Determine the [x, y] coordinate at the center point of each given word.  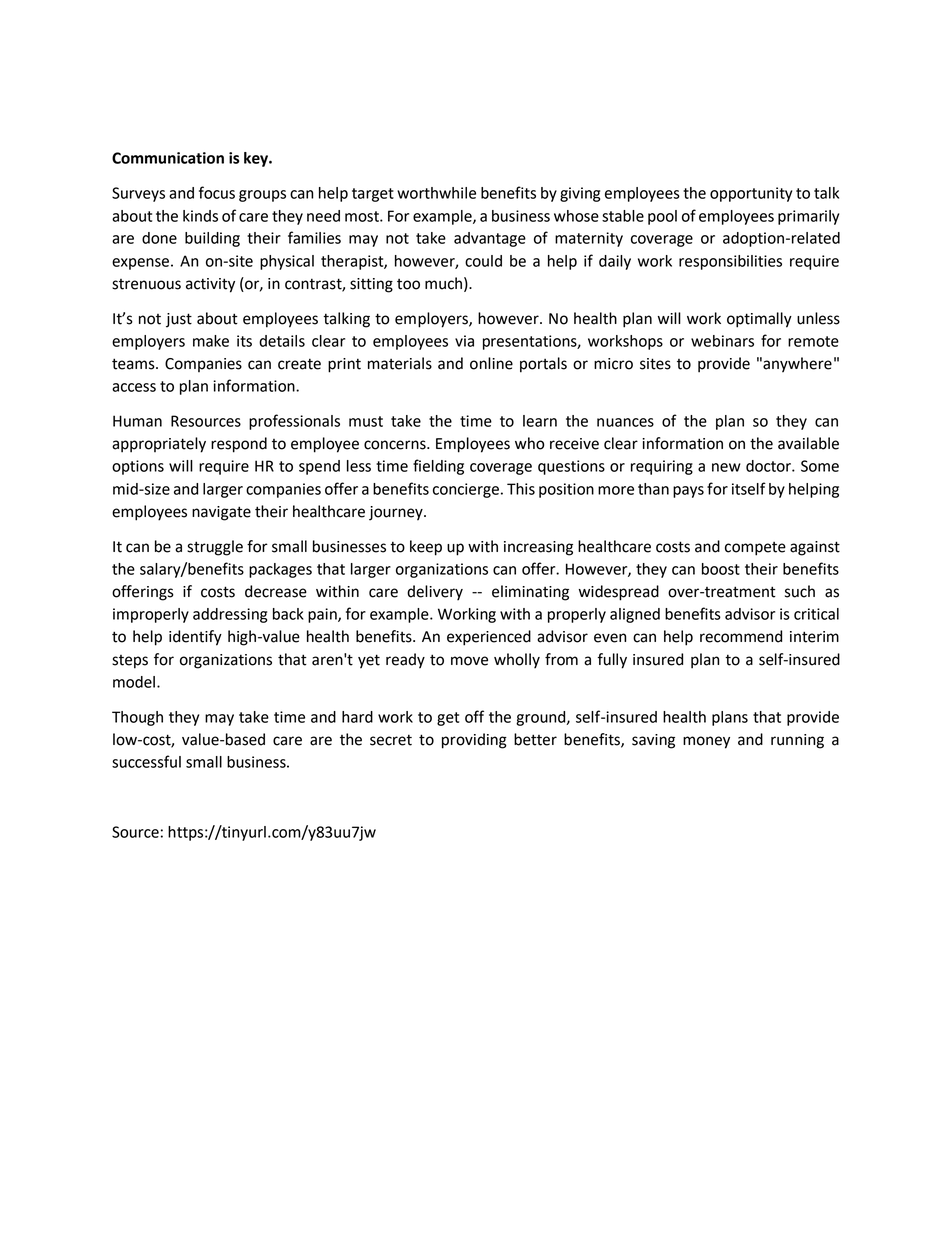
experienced [489, 638]
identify [195, 638]
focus [217, 192]
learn [540, 421]
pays [688, 492]
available [808, 443]
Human [137, 421]
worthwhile [436, 193]
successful [146, 761]
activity [210, 285]
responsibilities [730, 262]
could [483, 261]
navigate [221, 513]
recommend [741, 636]
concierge [466, 490]
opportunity [751, 194]
